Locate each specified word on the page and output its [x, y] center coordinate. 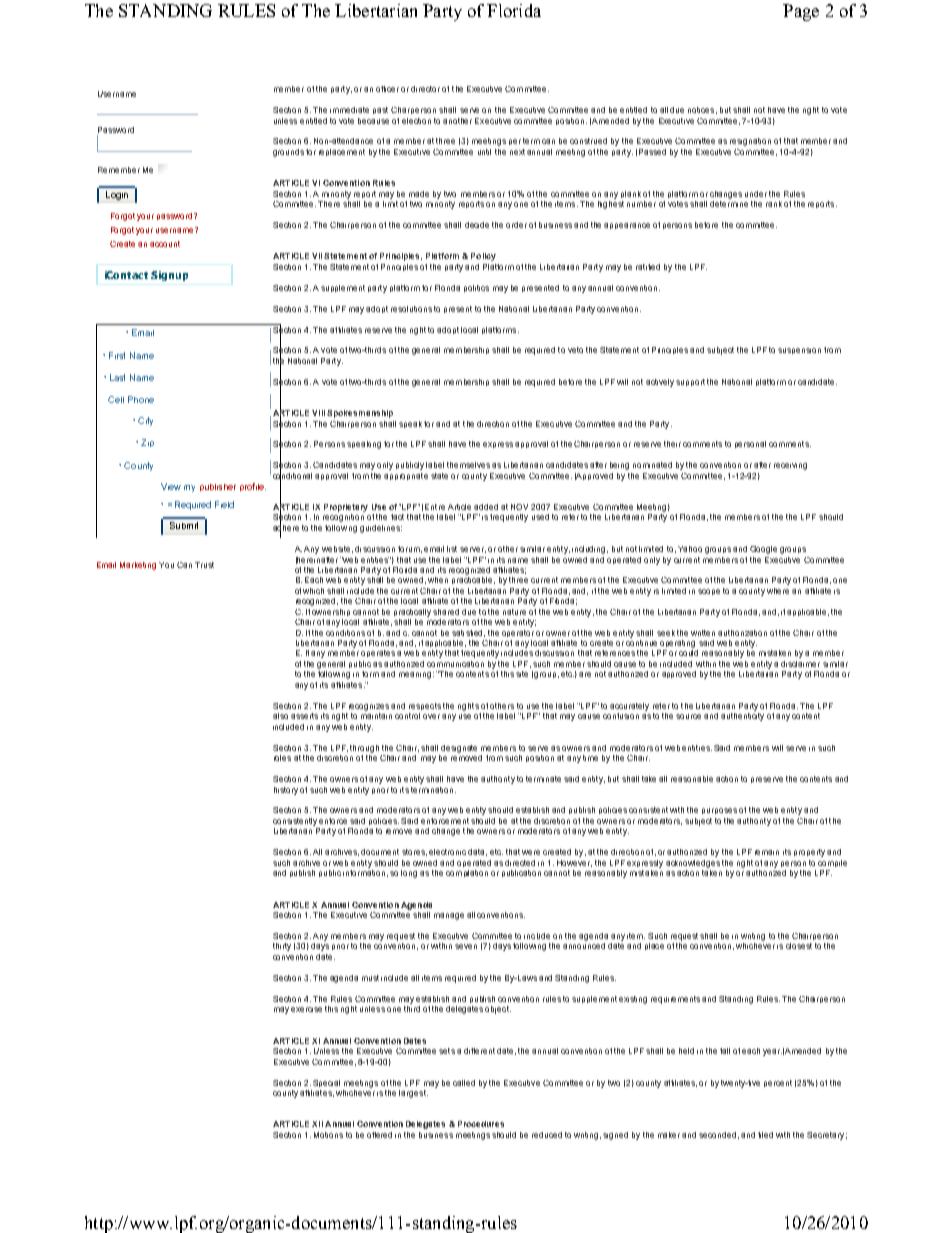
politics [476, 288]
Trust [204, 565]
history [286, 791]
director [425, 89]
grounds [288, 153]
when [438, 580]
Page [801, 12]
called [464, 1083]
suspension [799, 351]
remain [767, 852]
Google [763, 550]
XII [317, 1124]
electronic [447, 852]
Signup [169, 276]
